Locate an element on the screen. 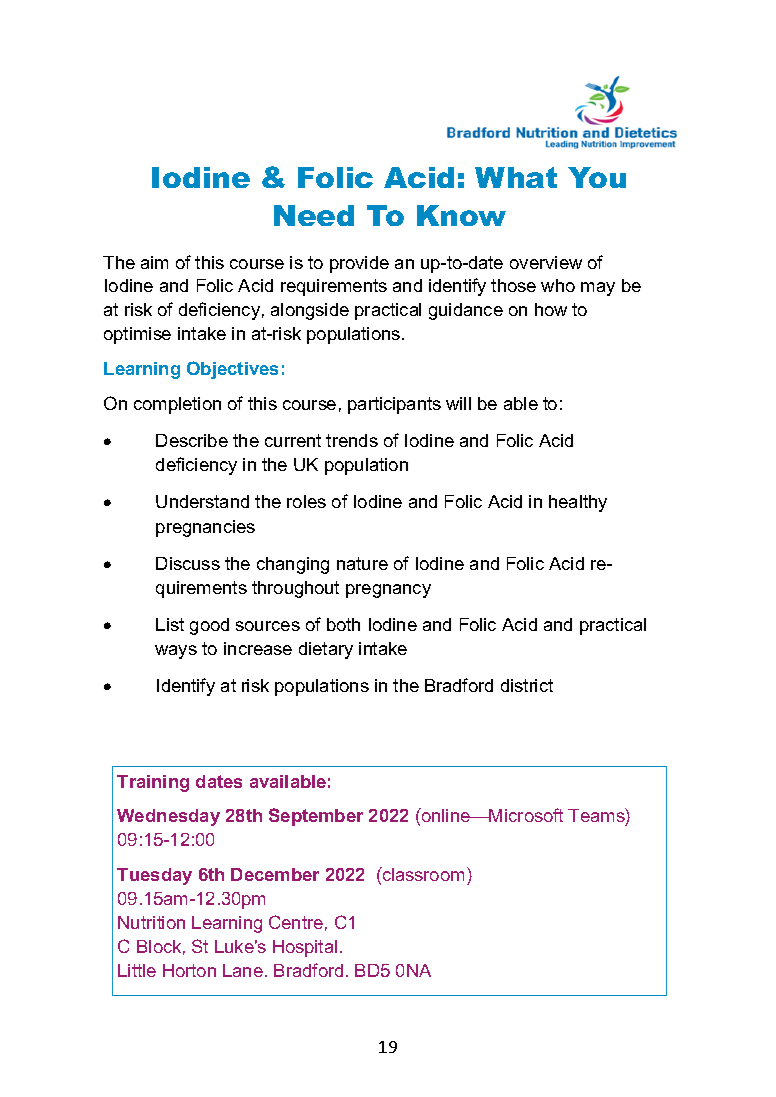 The image size is (776, 1097). healthy is located at coordinates (578, 503).
